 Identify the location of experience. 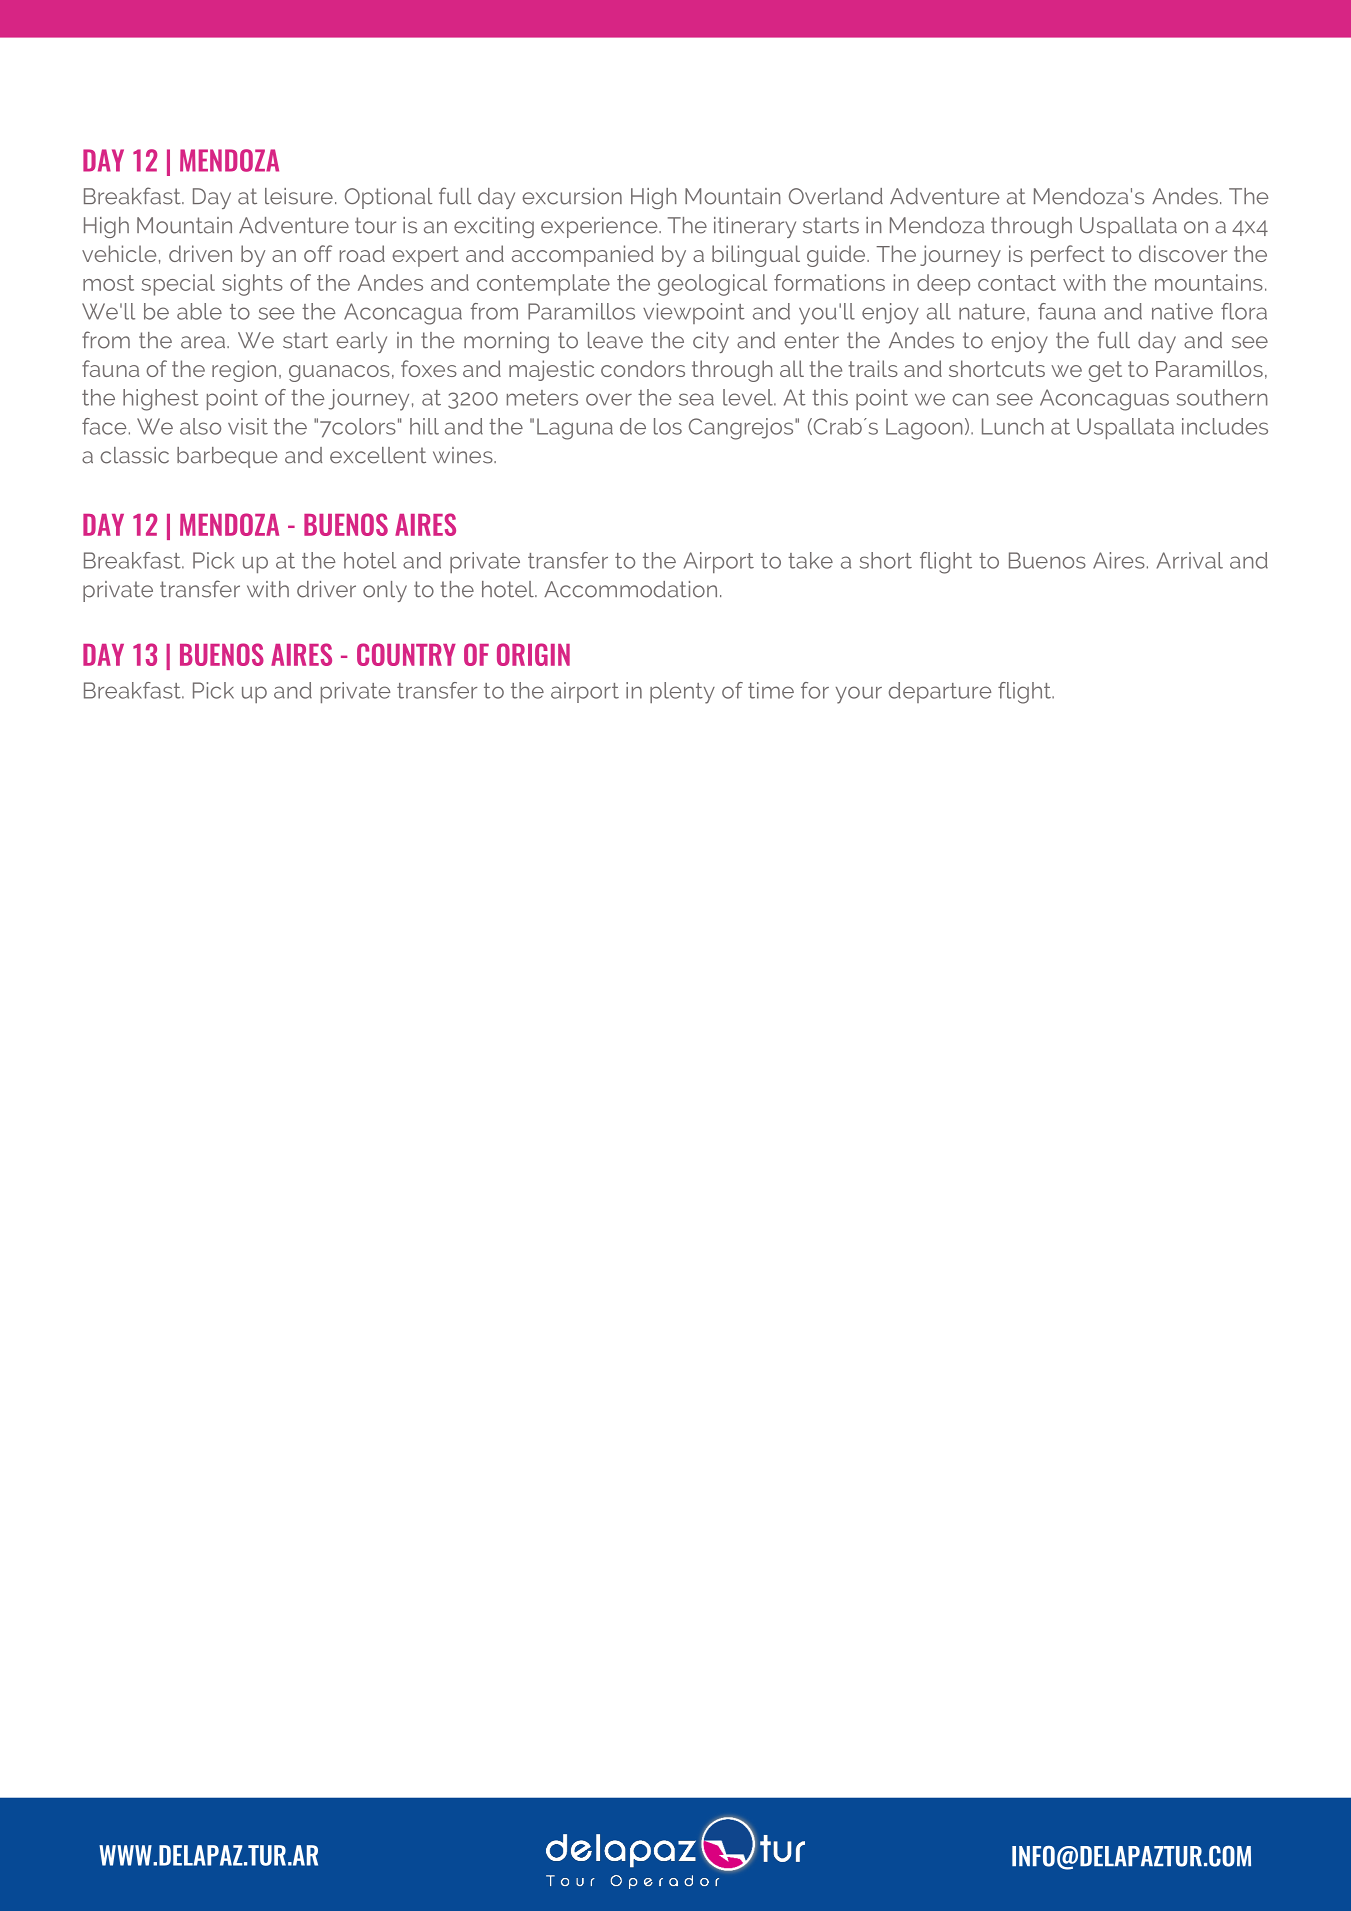
(600, 227).
